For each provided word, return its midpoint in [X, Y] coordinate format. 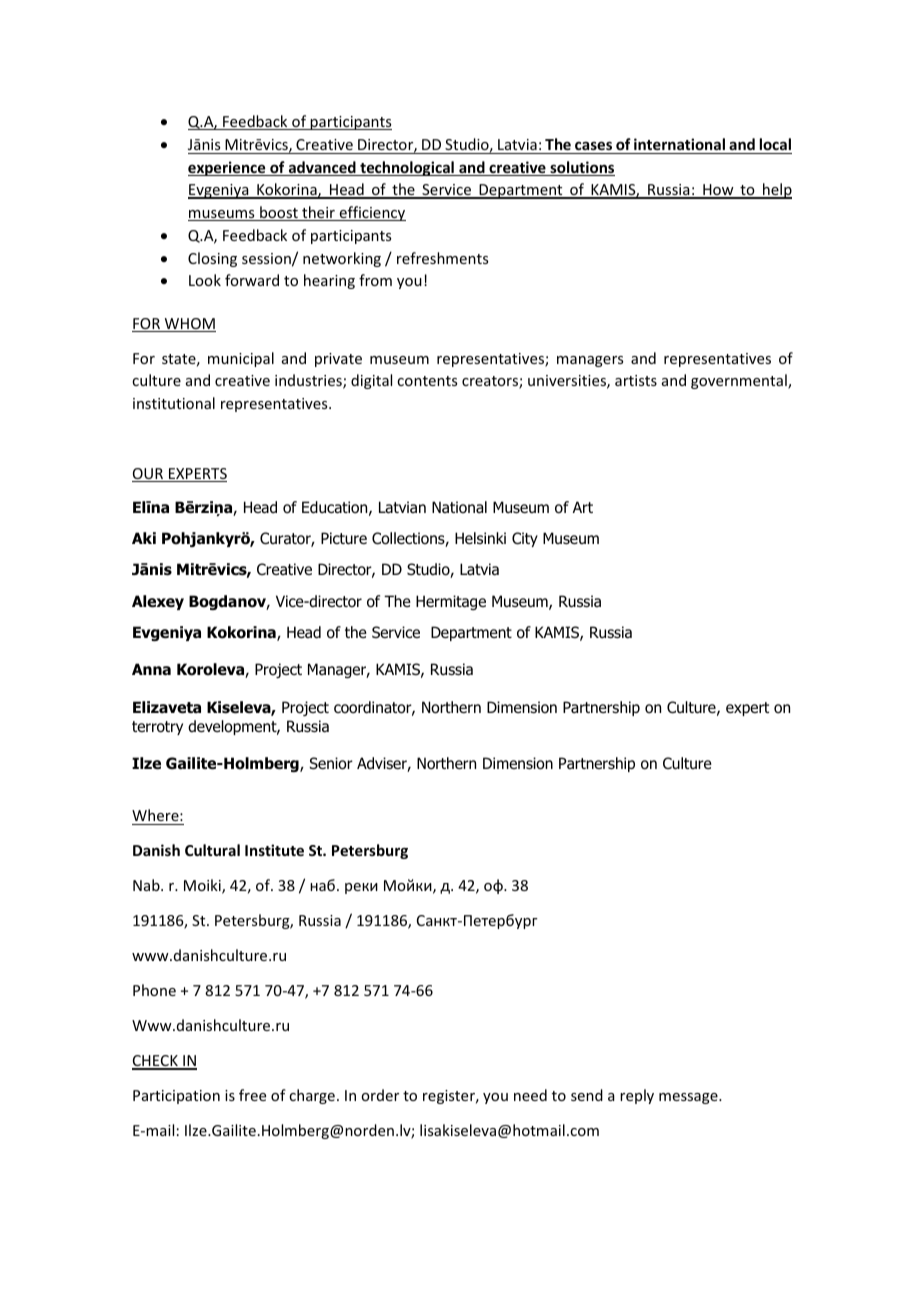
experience [228, 168]
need [530, 1095]
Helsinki [480, 538]
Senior [331, 763]
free [252, 1095]
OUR [149, 475]
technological [407, 168]
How [718, 191]
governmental [740, 381]
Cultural [212, 850]
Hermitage [451, 602]
